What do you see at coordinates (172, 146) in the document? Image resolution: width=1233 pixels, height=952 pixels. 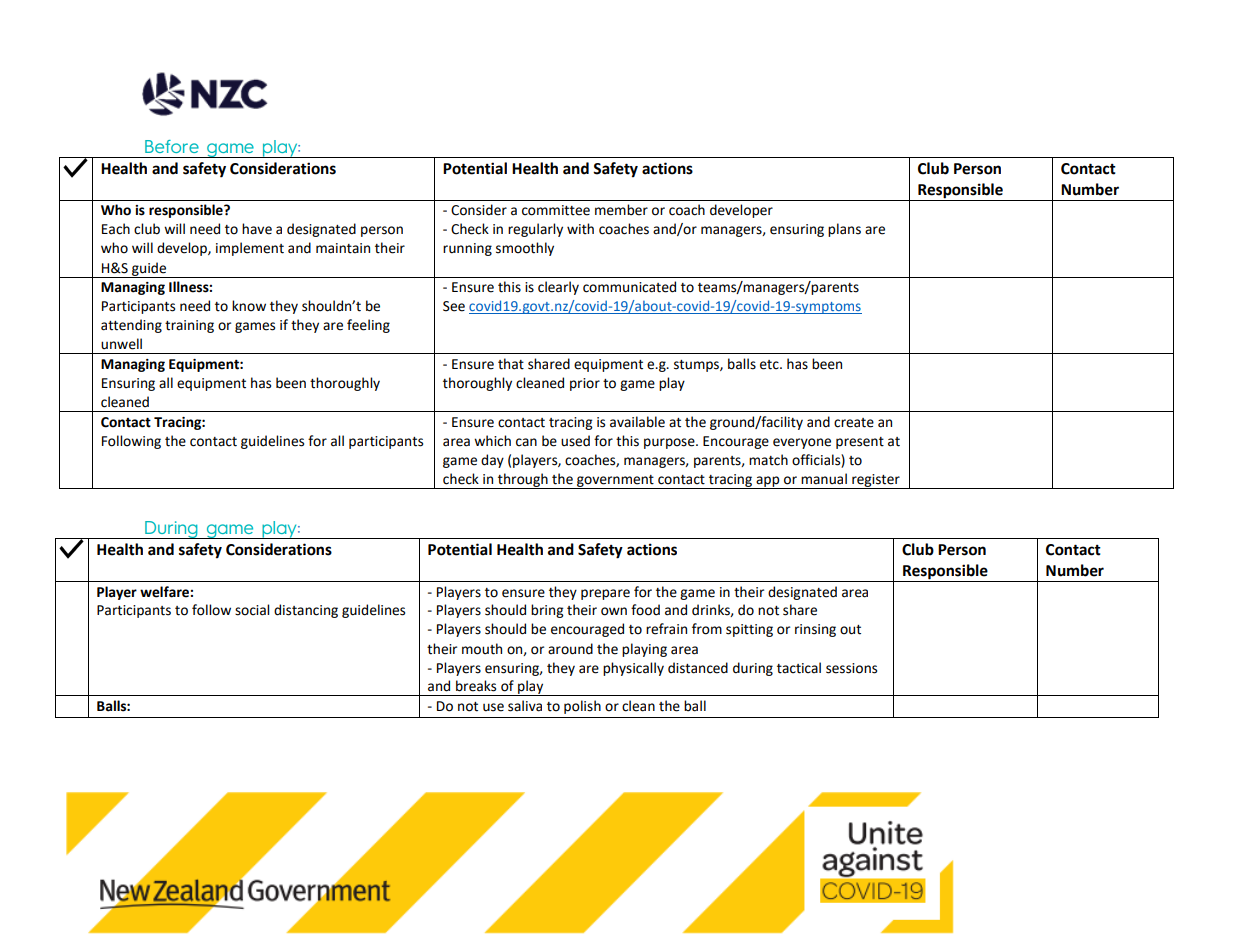 I see `Before` at bounding box center [172, 146].
